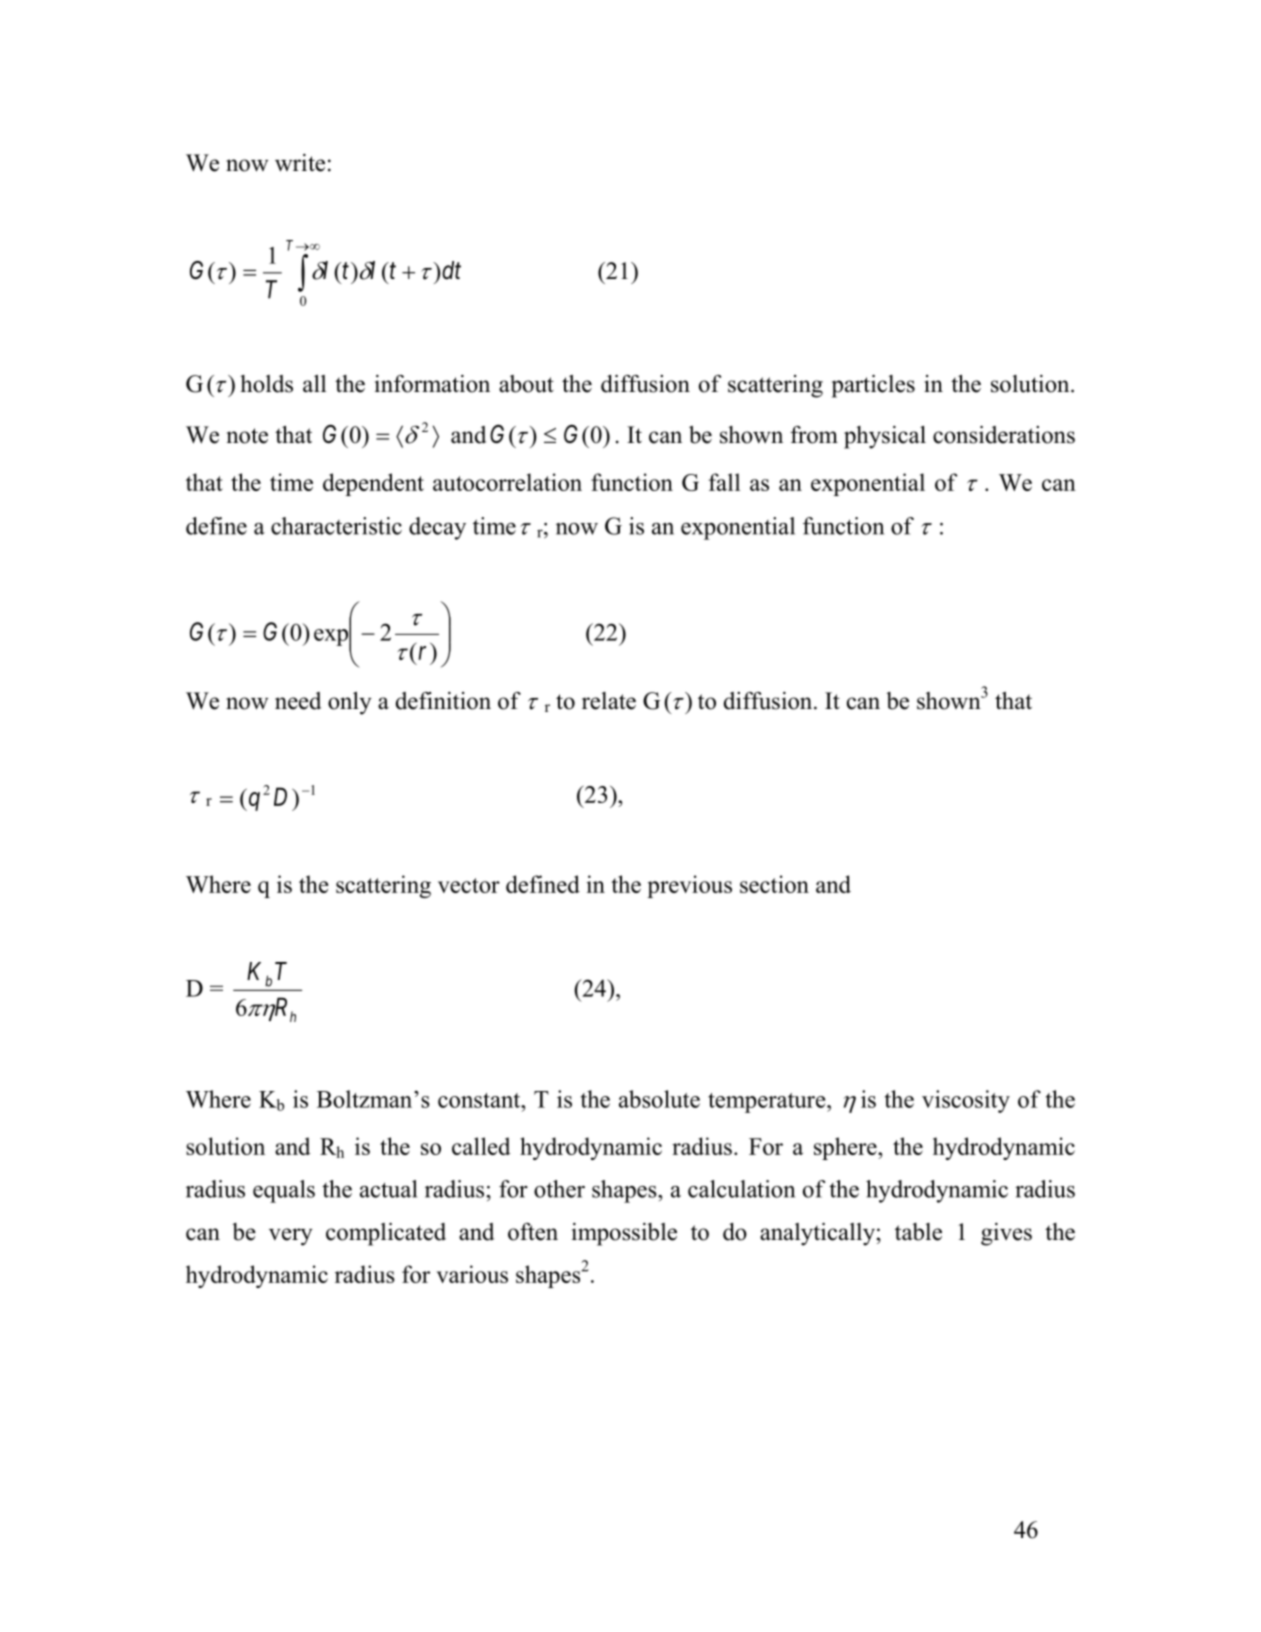  Describe the element at coordinates (300, 163) in the page. I see `write` at that location.
